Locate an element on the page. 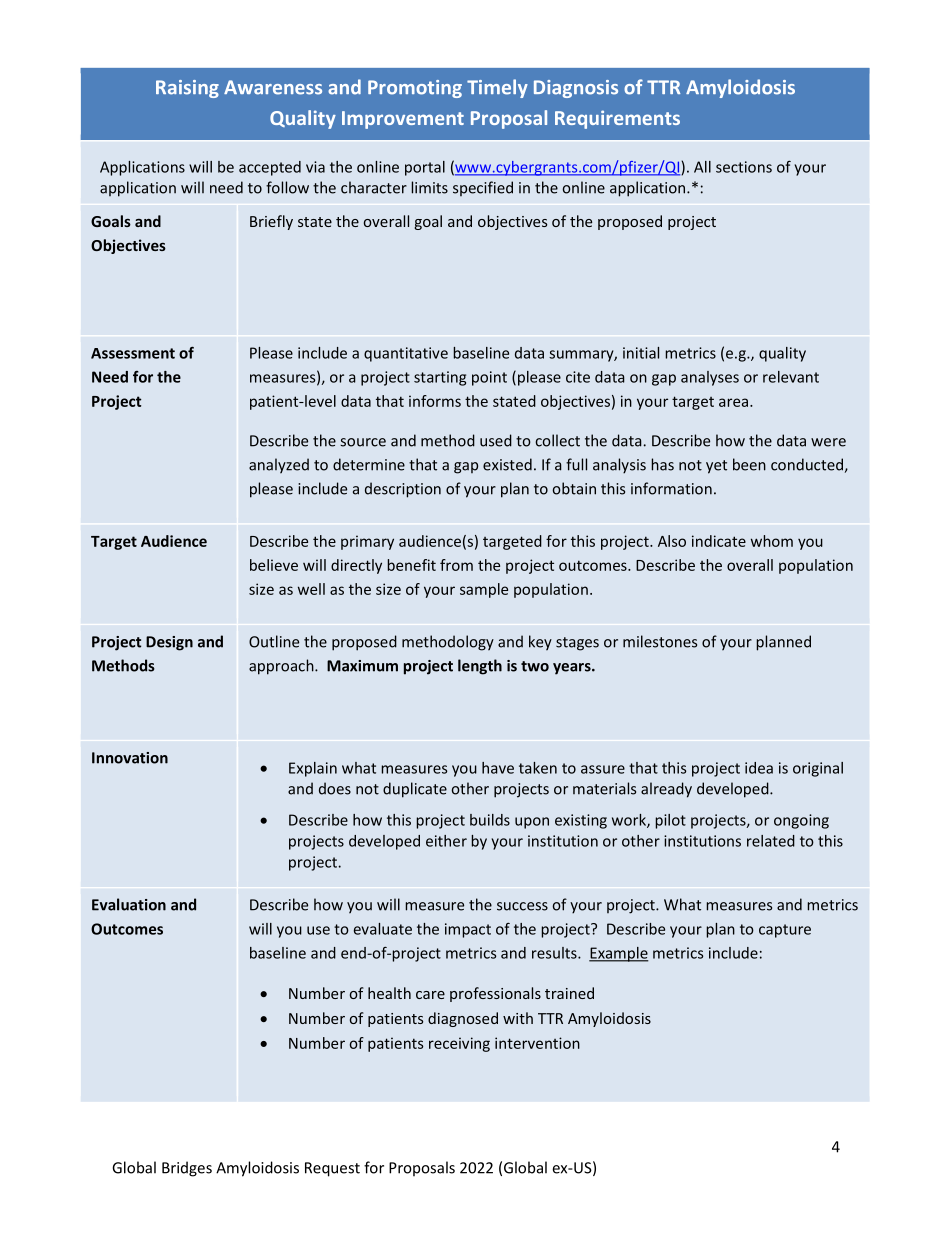 The width and height of the image is (952, 1233). point is located at coordinates (489, 378).
